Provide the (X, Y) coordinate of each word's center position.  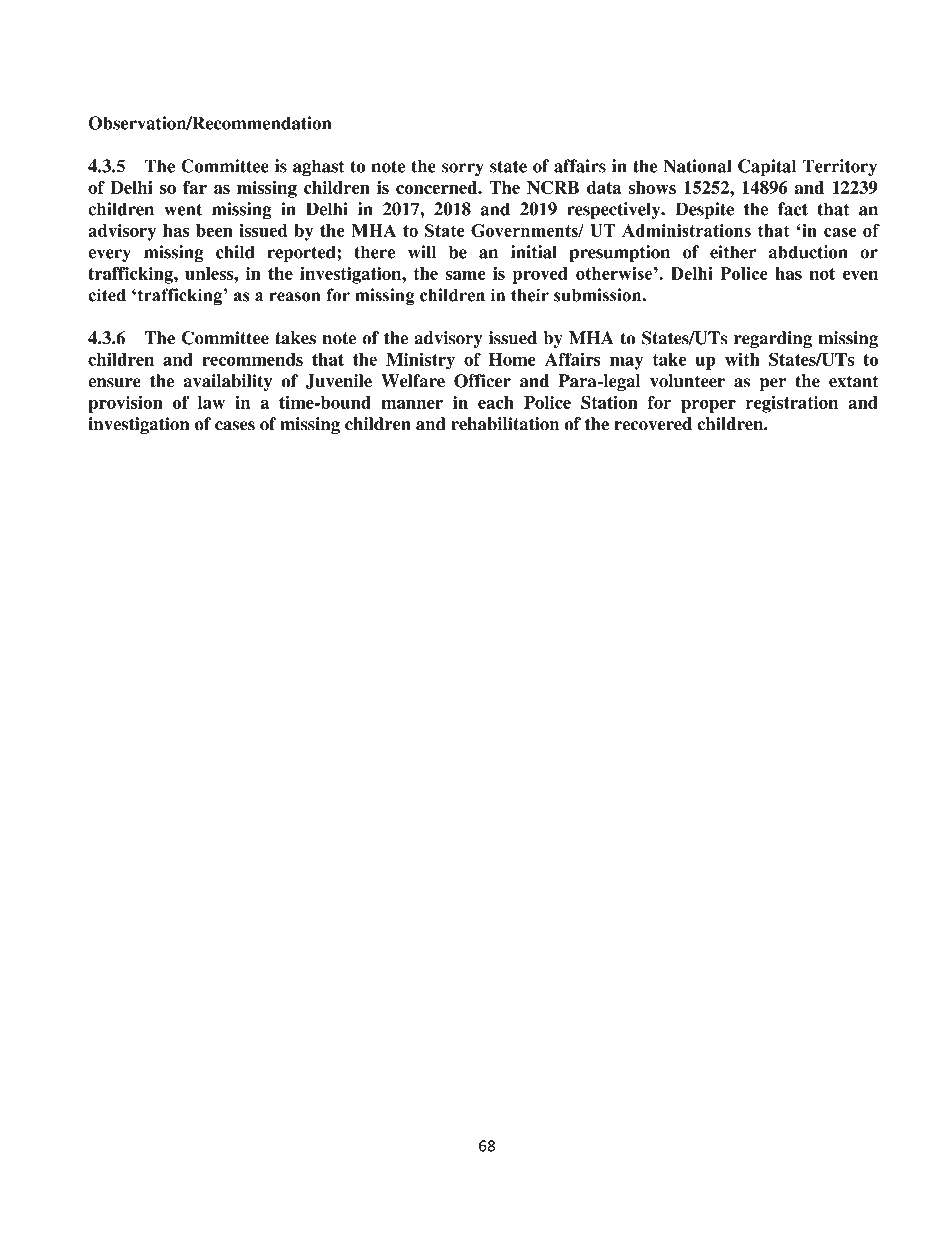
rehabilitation (505, 424)
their (530, 295)
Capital (767, 167)
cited (107, 295)
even (860, 275)
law (211, 402)
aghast (319, 167)
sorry (463, 169)
